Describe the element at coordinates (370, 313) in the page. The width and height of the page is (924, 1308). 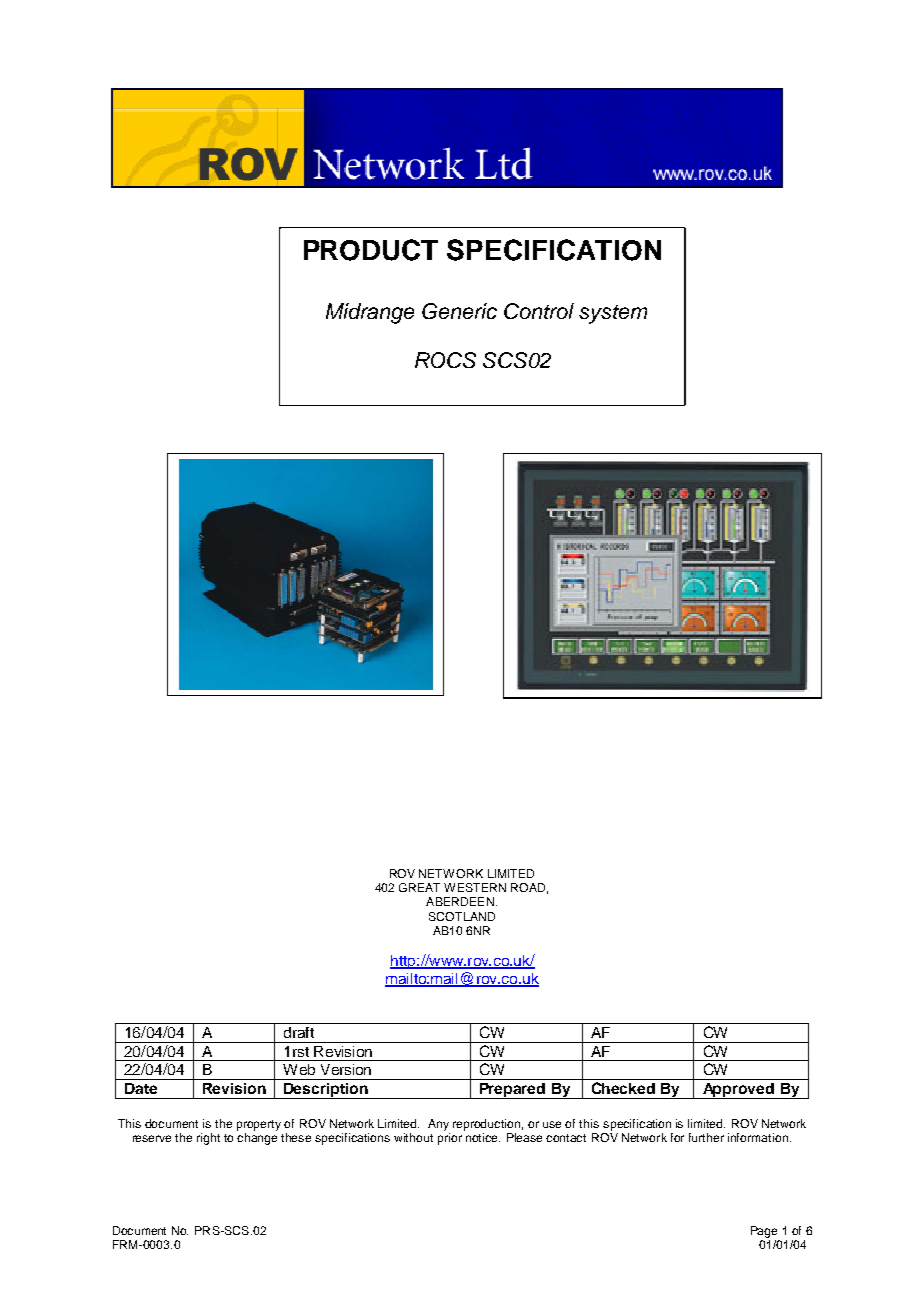
I see `Midrange` at that location.
